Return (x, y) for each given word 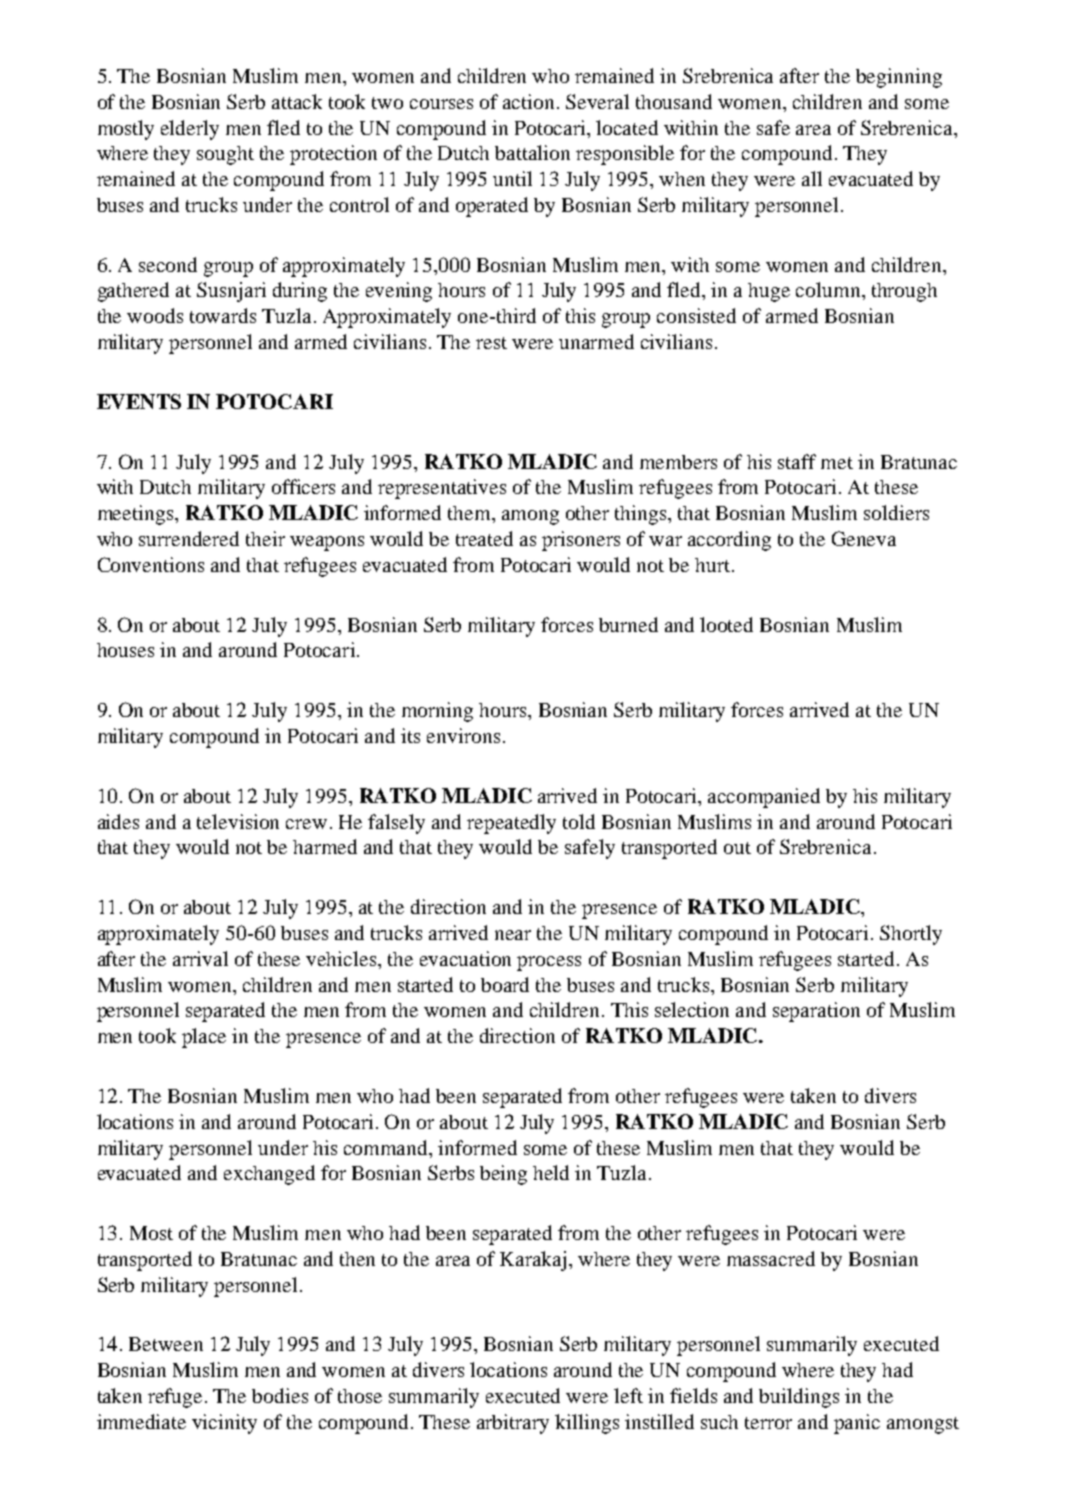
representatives (442, 489)
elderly (190, 130)
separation (816, 1012)
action (530, 101)
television (238, 821)
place (204, 1038)
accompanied (764, 798)
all (812, 178)
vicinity (224, 1424)
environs (463, 735)
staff (797, 461)
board (505, 984)
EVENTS (139, 401)
